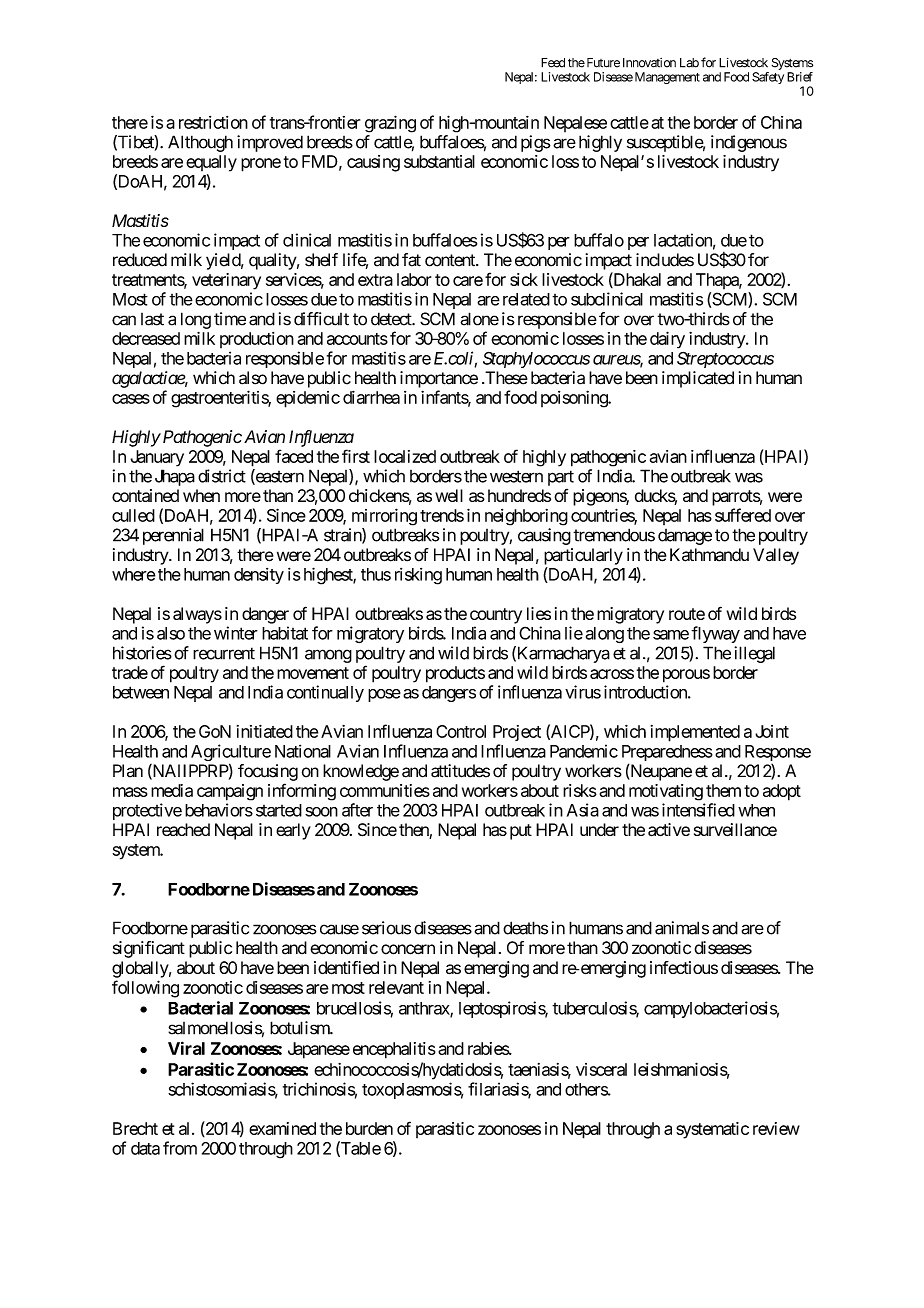  Describe the element at coordinates (521, 832) in the screenshot. I see `put` at that location.
